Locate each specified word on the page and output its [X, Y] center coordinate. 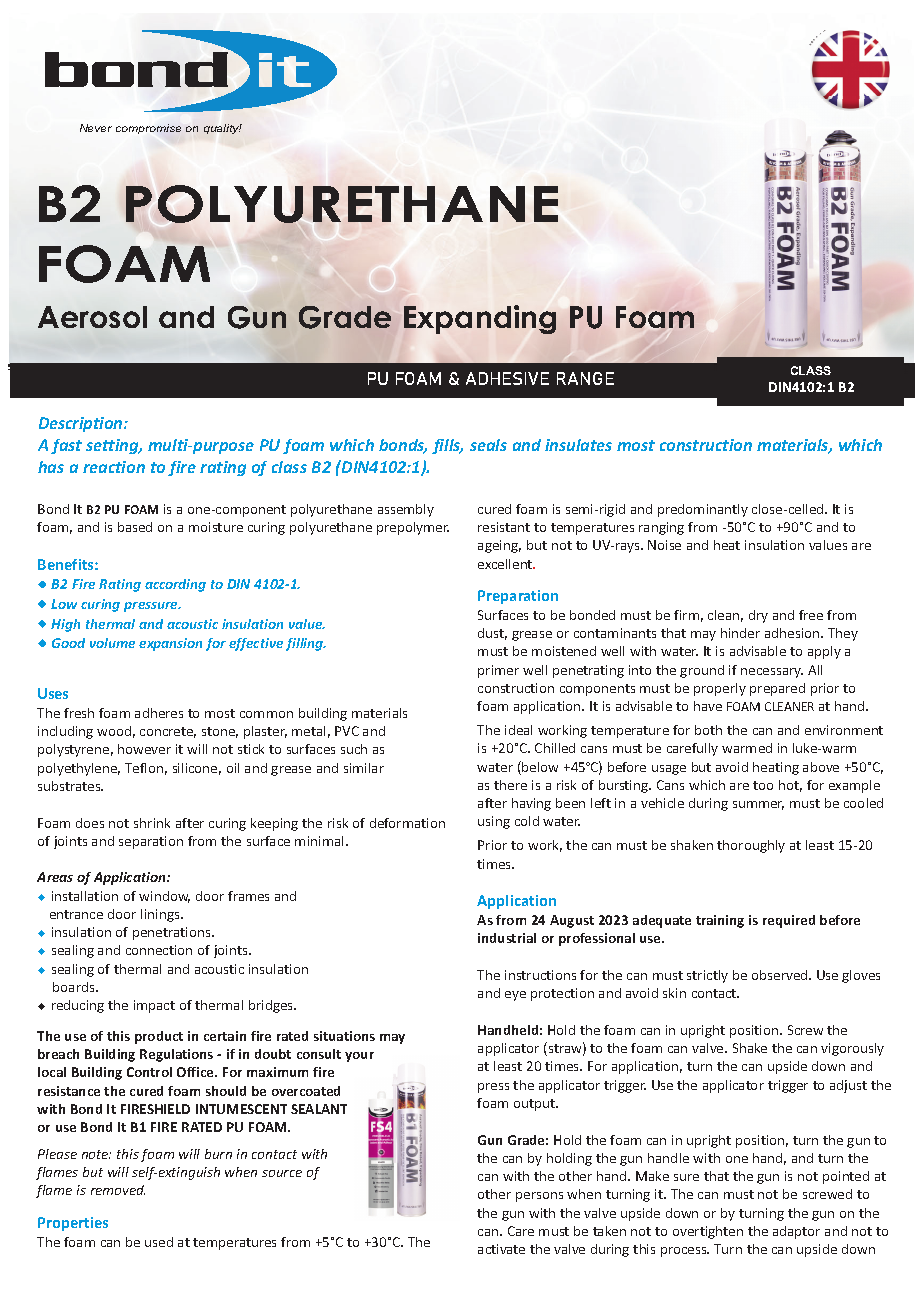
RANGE [585, 378]
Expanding [480, 319]
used [159, 1242]
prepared [777, 689]
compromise [148, 129]
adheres [159, 713]
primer [498, 671]
